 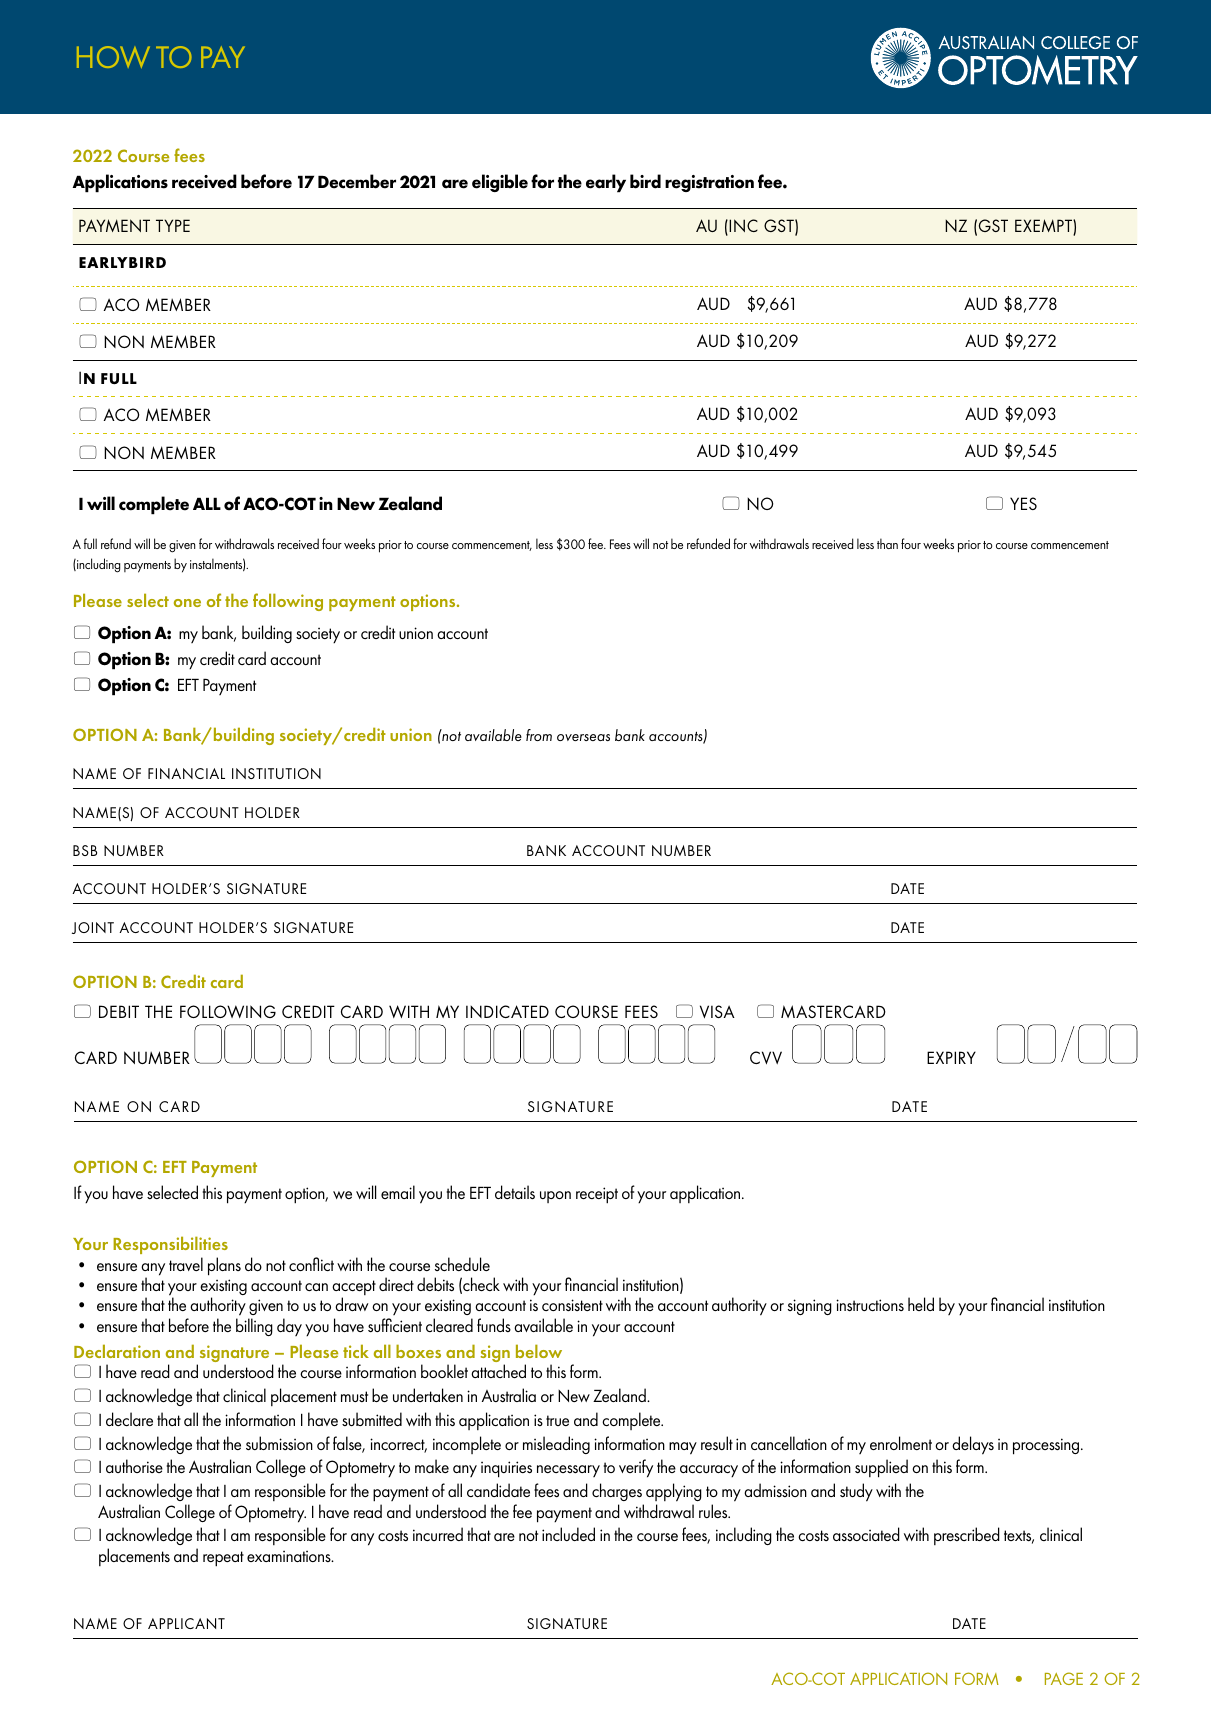 I want to click on one, so click(x=187, y=603).
